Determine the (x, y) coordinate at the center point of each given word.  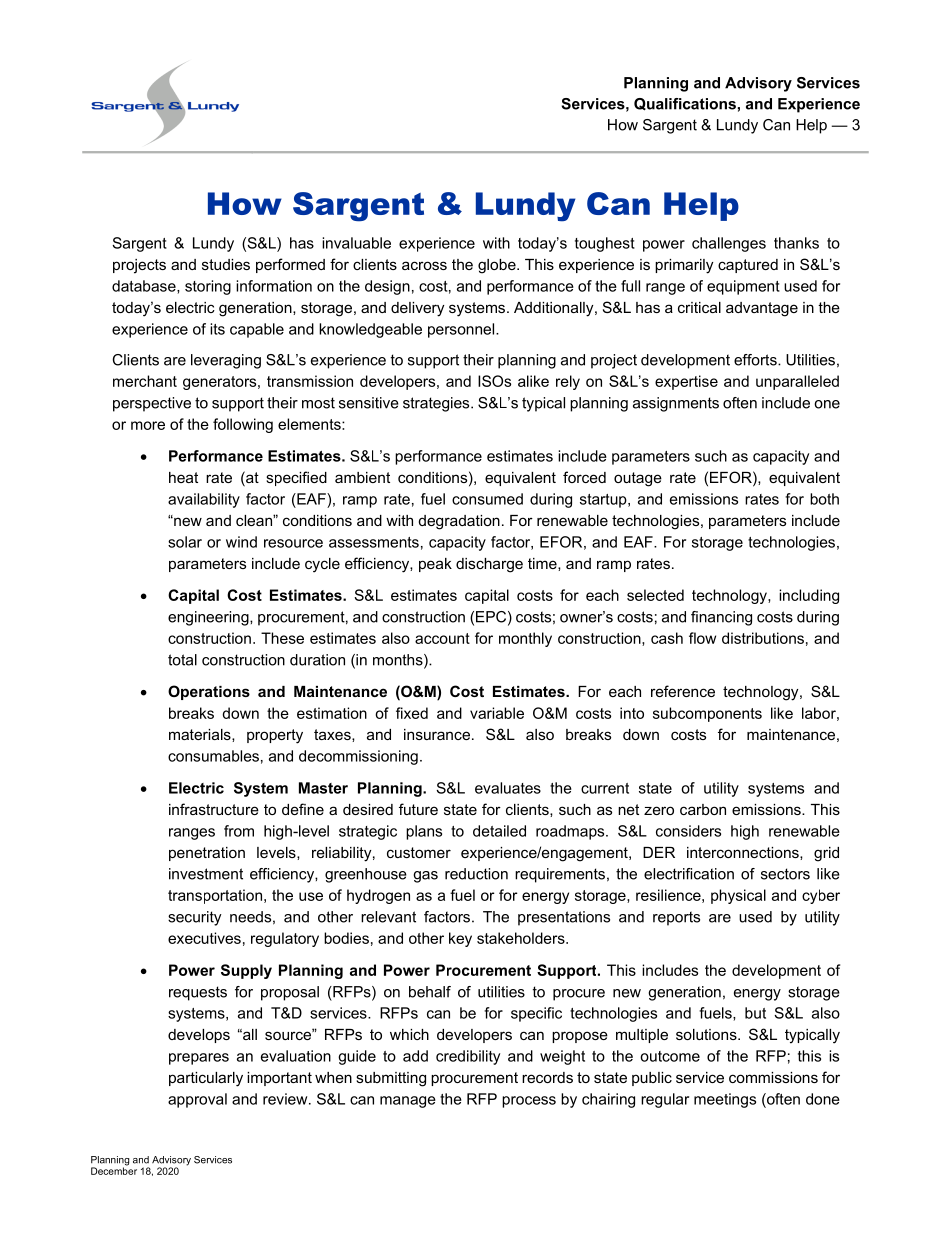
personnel (462, 330)
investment (206, 874)
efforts (756, 360)
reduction (476, 874)
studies (226, 264)
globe (498, 266)
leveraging (226, 361)
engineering (209, 618)
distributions (763, 638)
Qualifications (685, 104)
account (442, 638)
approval (197, 1100)
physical (738, 896)
